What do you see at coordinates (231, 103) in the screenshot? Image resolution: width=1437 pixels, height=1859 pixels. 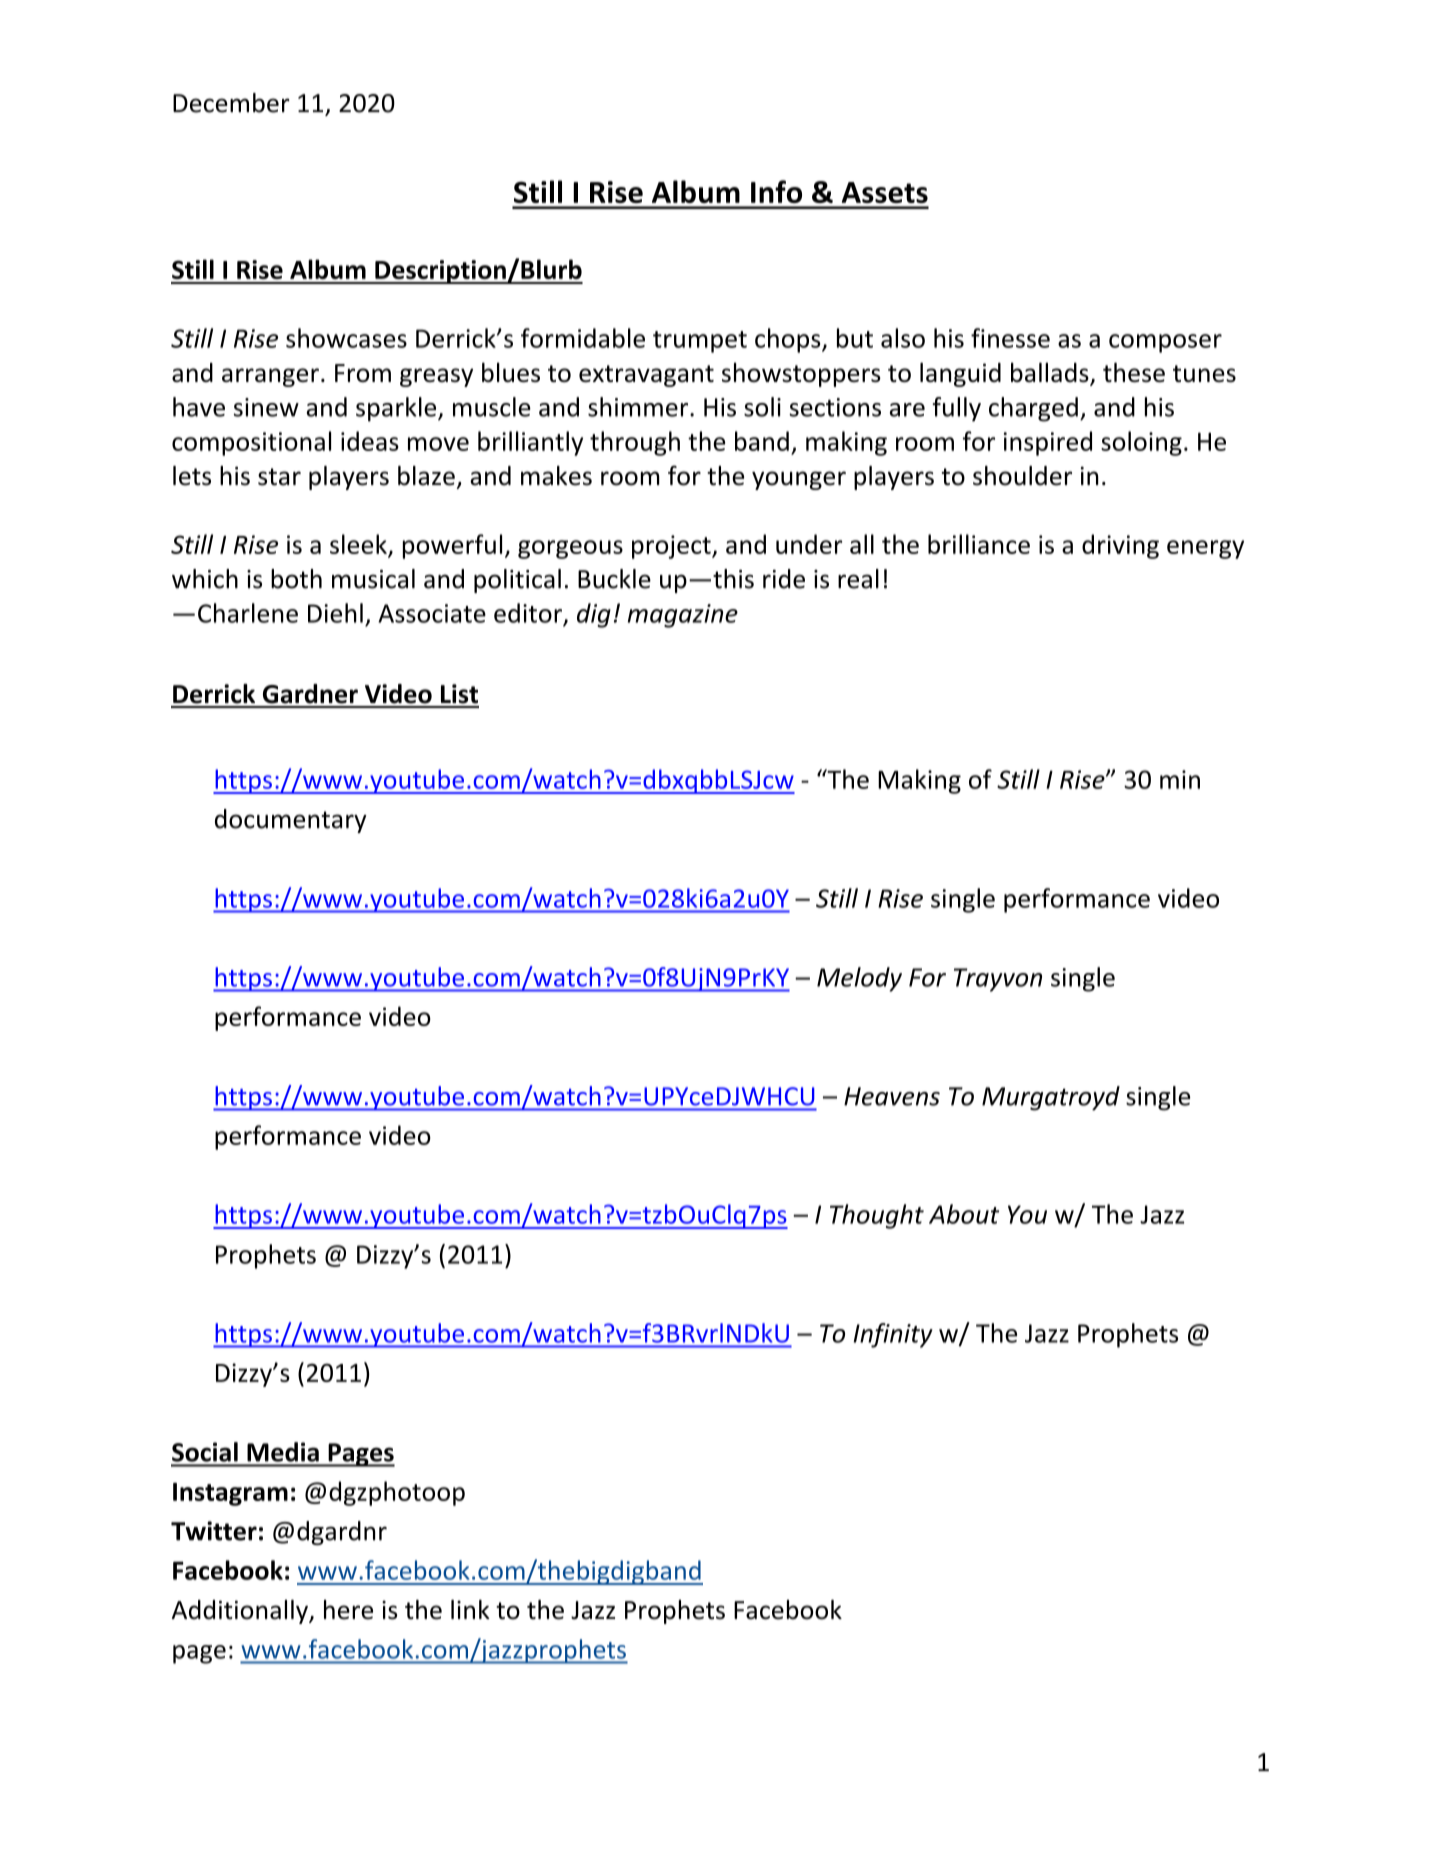 I see `December` at bounding box center [231, 103].
